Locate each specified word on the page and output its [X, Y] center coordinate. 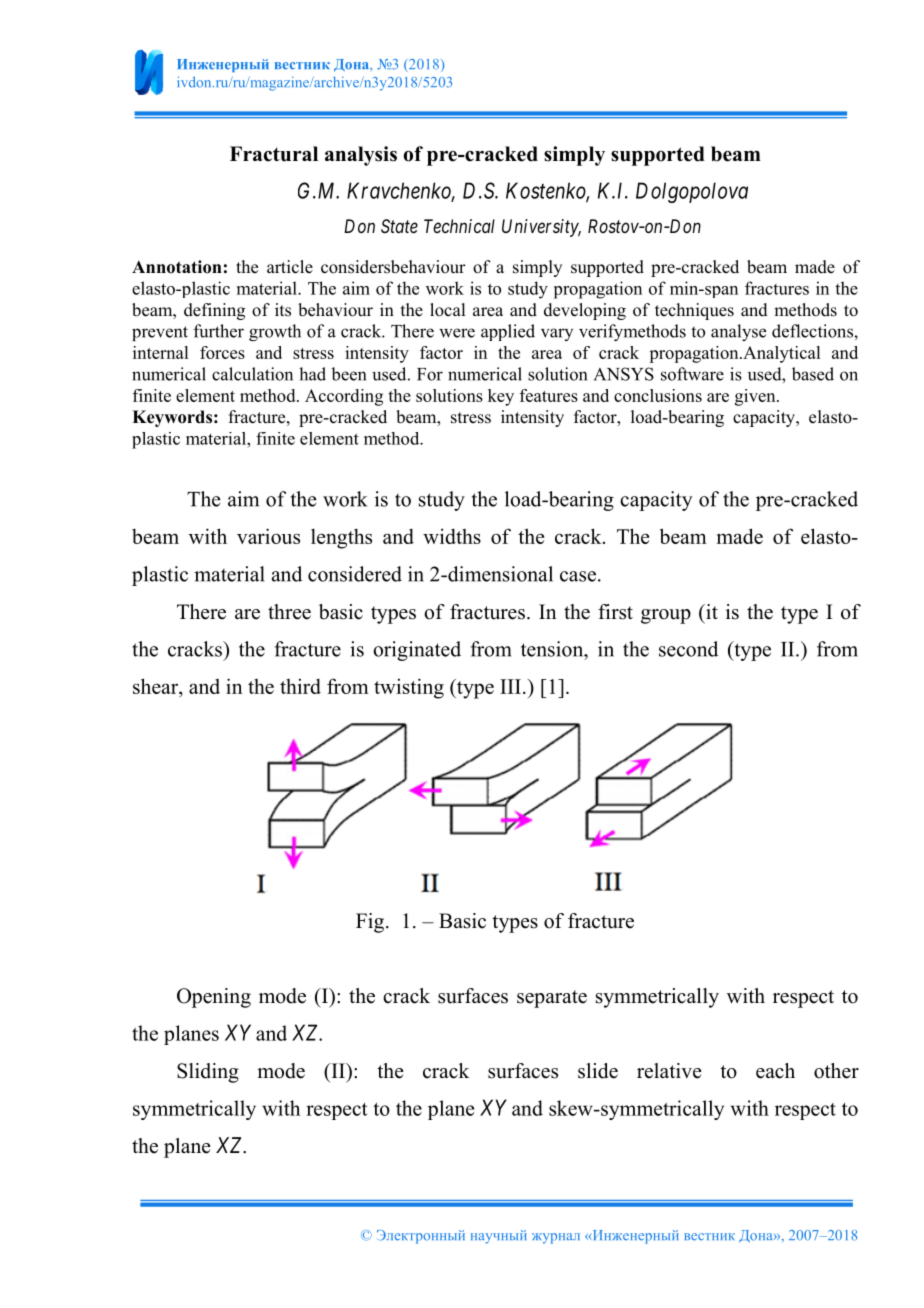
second [688, 649]
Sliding [208, 1073]
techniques [694, 311]
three [289, 612]
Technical [459, 226]
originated [417, 651]
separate [552, 999]
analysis [361, 156]
